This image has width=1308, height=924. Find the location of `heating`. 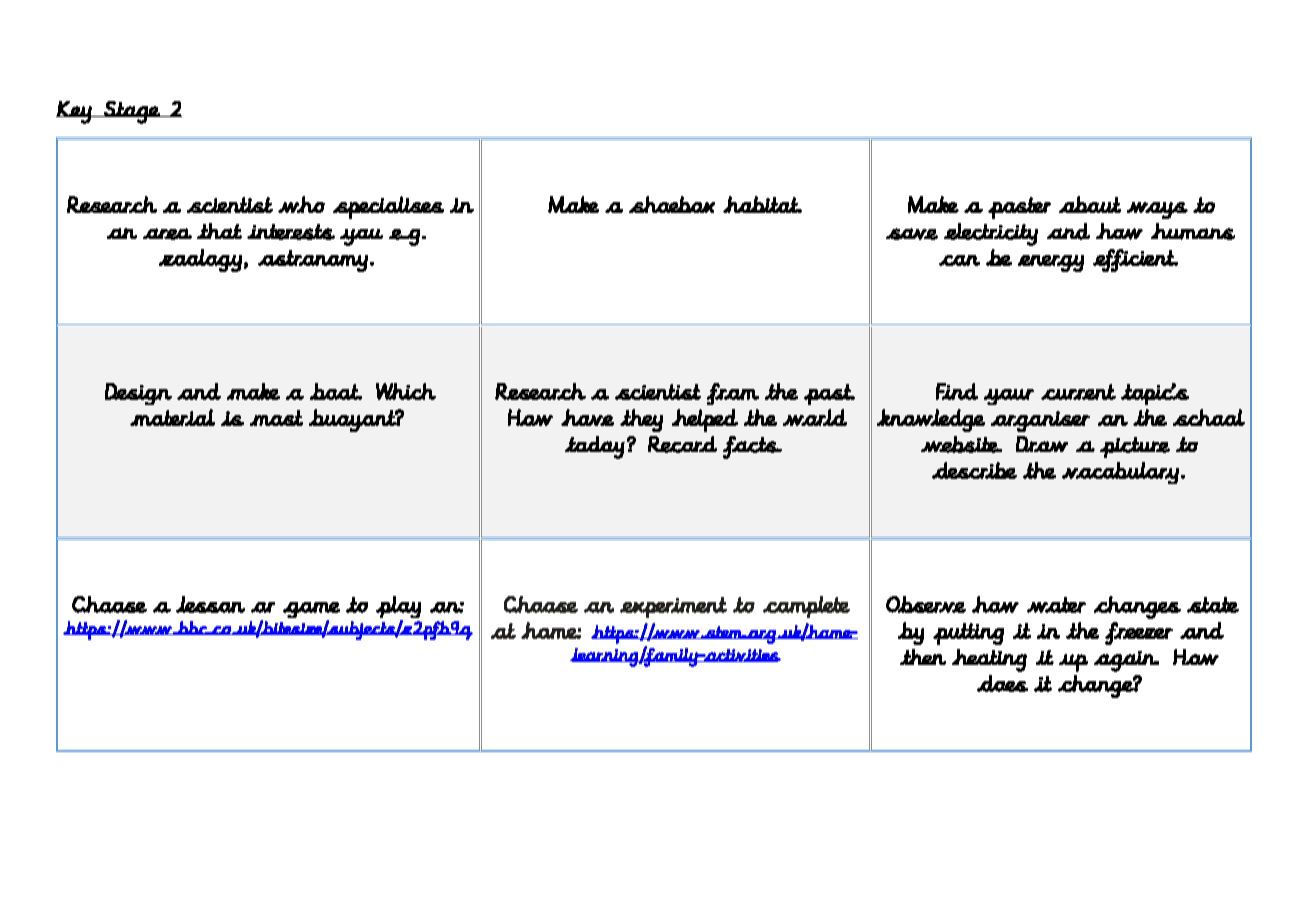

heating is located at coordinates (989, 660).
